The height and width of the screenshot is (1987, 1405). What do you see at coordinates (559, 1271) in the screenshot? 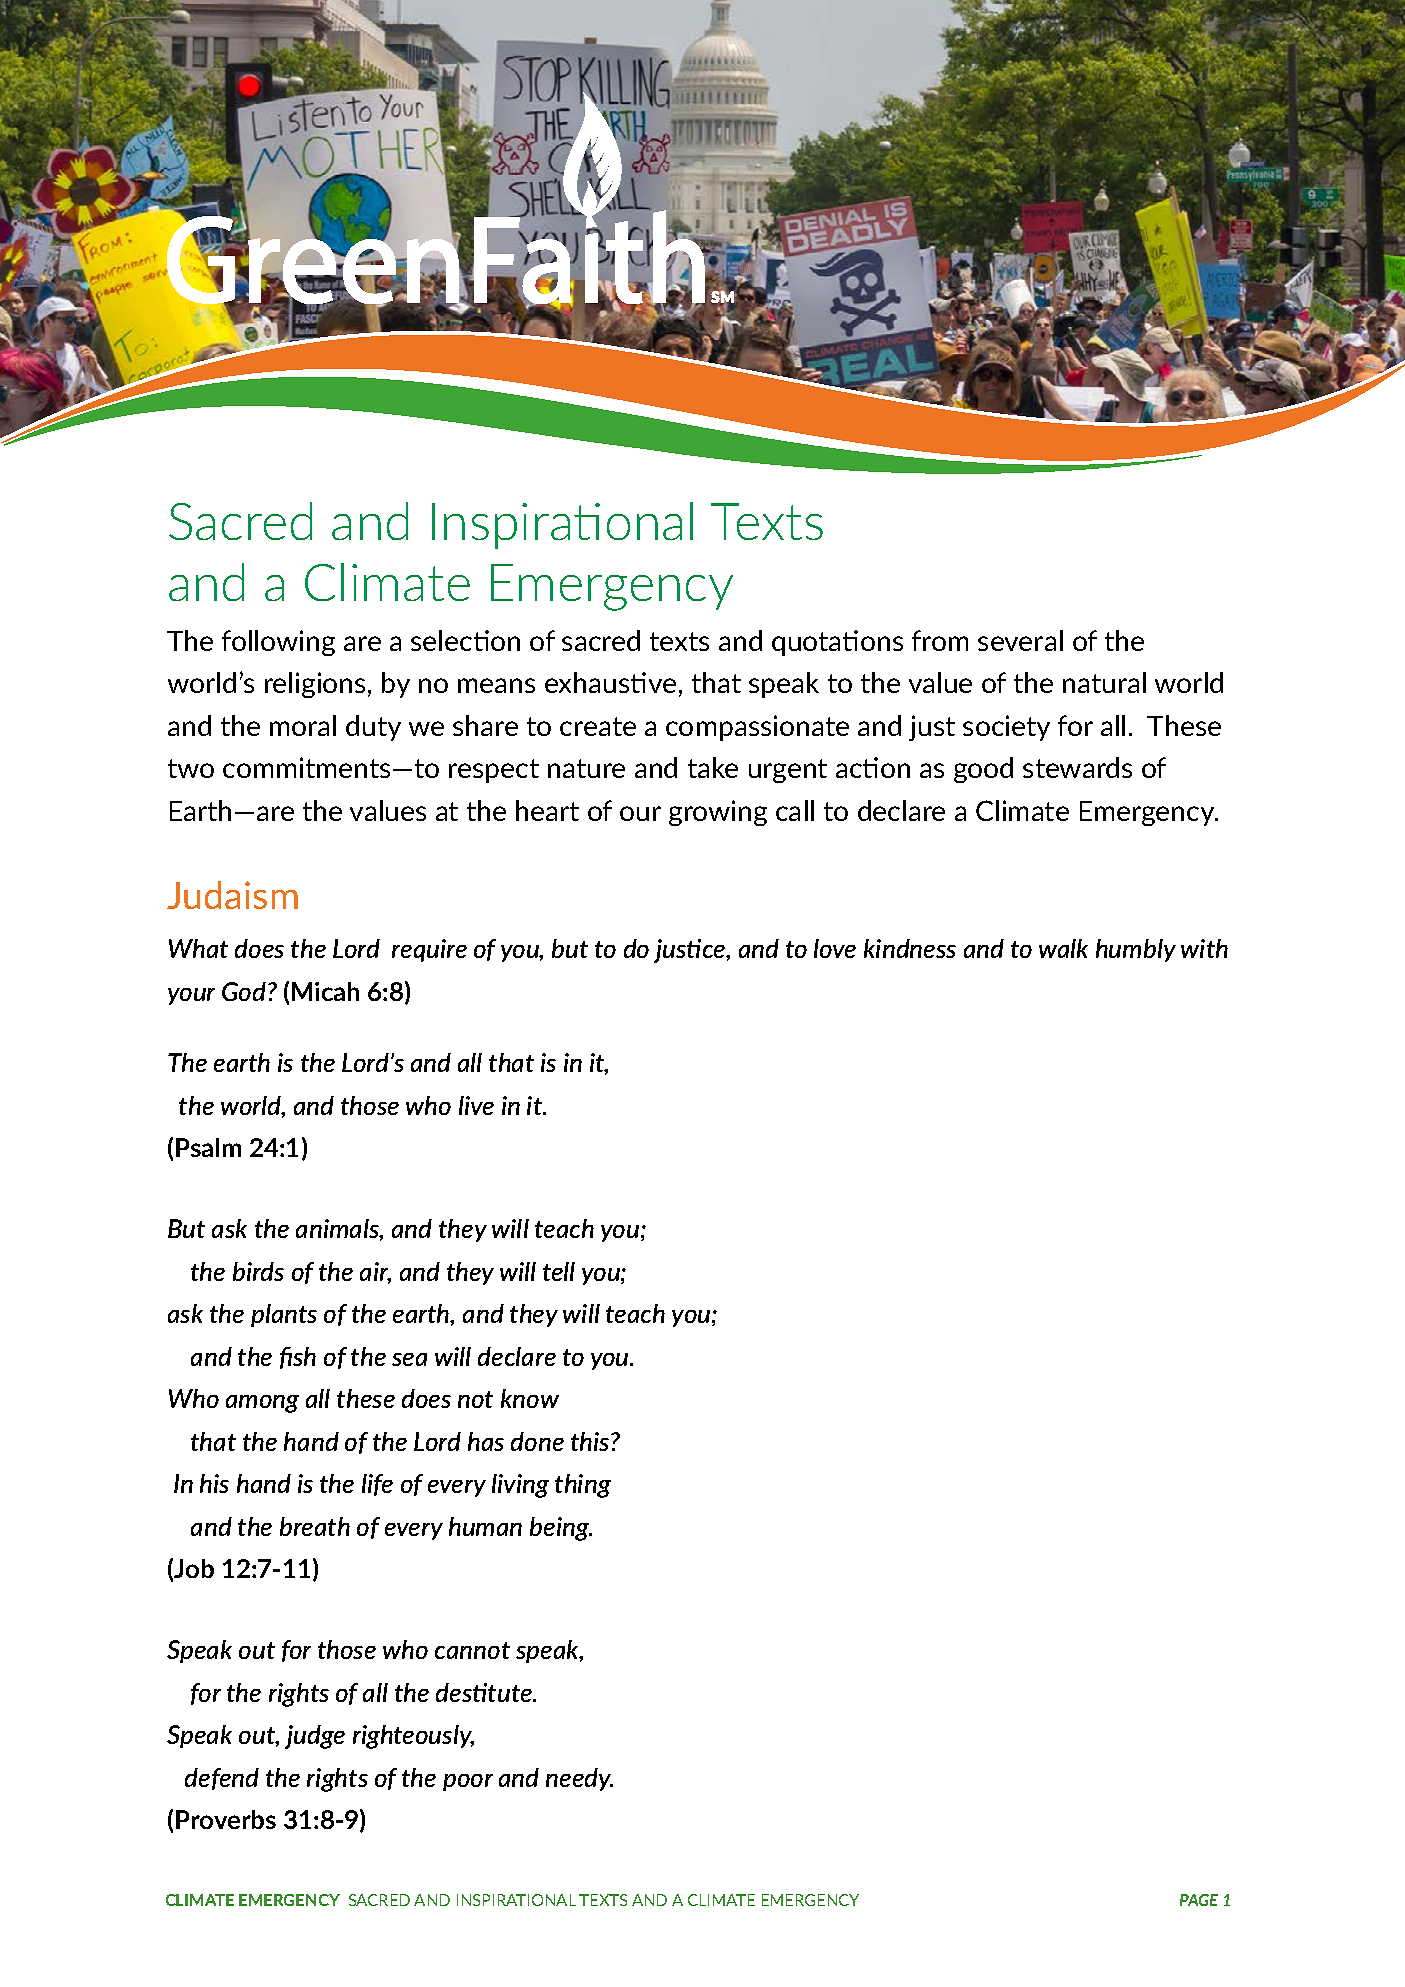
I see `tell` at bounding box center [559, 1271].
